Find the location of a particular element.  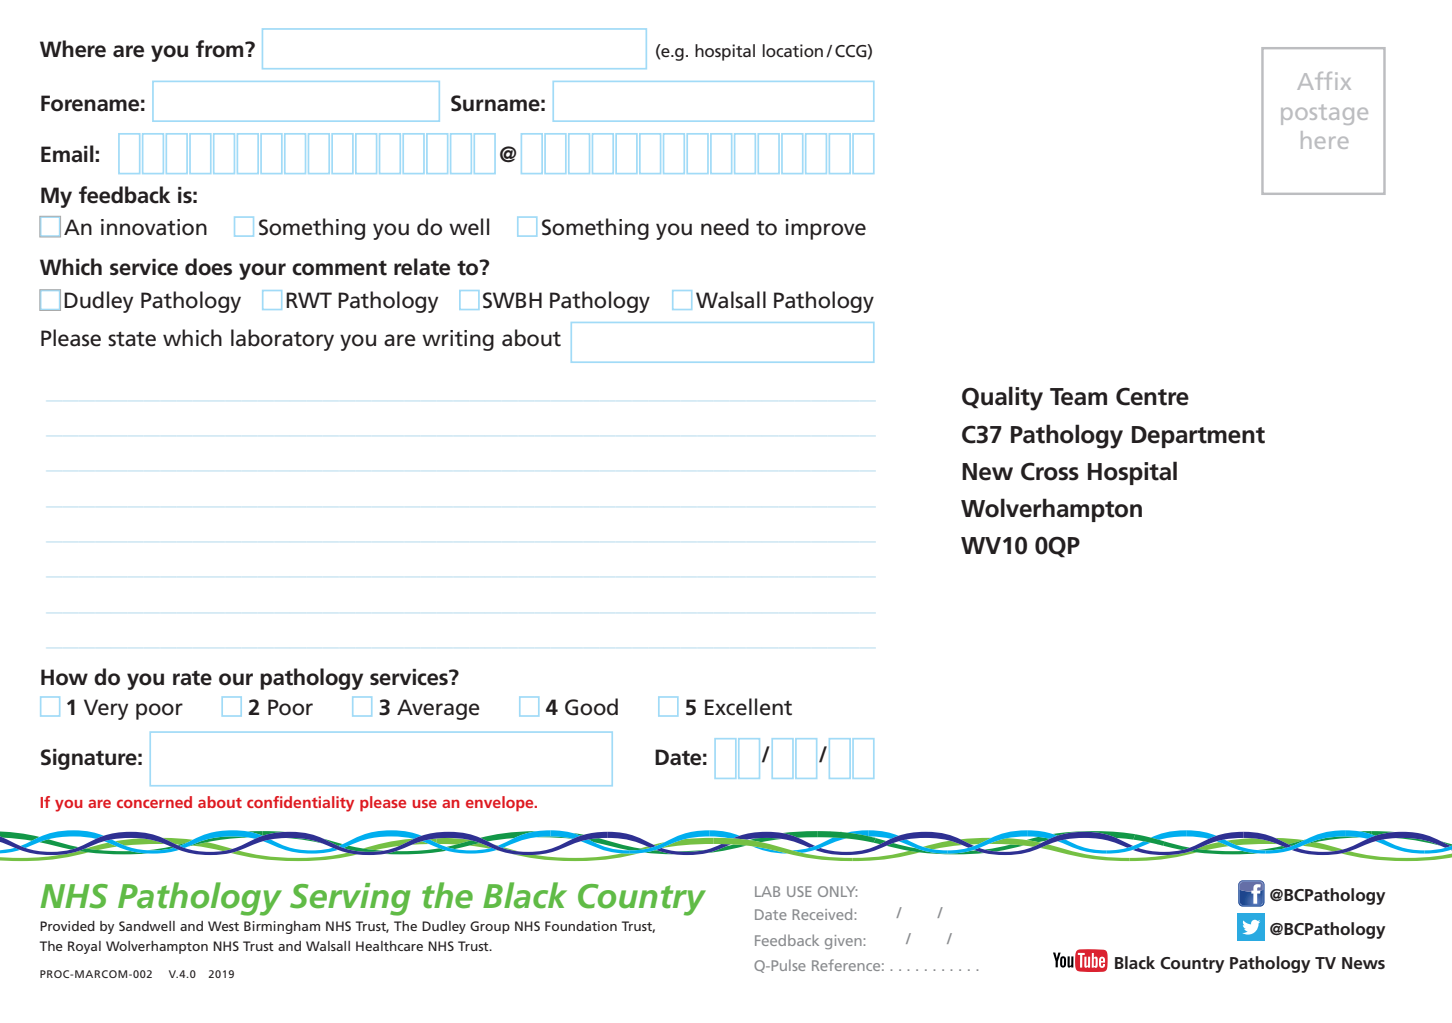

does is located at coordinates (208, 267).
